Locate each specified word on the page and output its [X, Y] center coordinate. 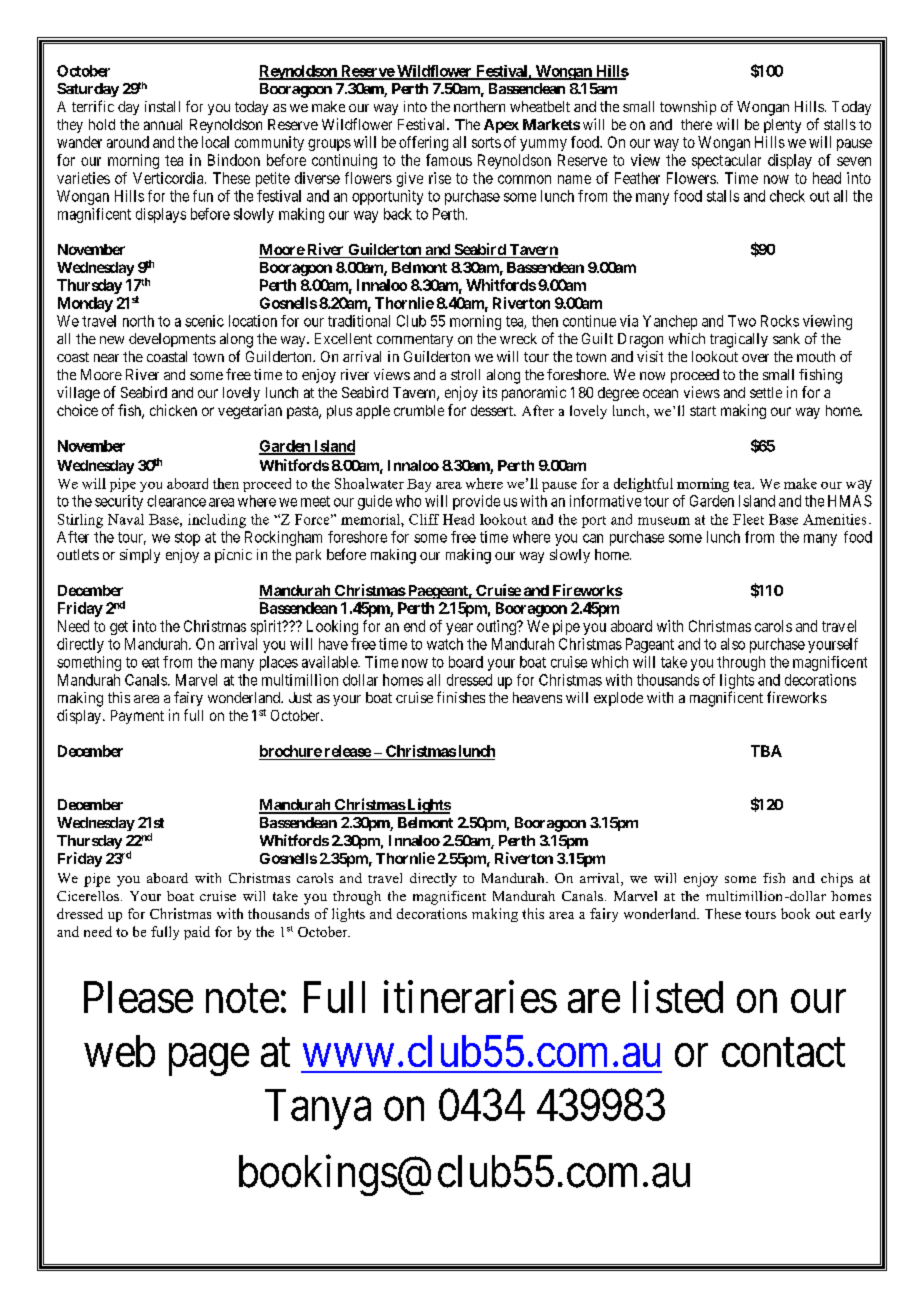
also [733, 644]
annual [163, 124]
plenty [782, 126]
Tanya [318, 1109]
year [459, 629]
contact [783, 1053]
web [119, 1051]
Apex [501, 126]
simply [140, 556]
